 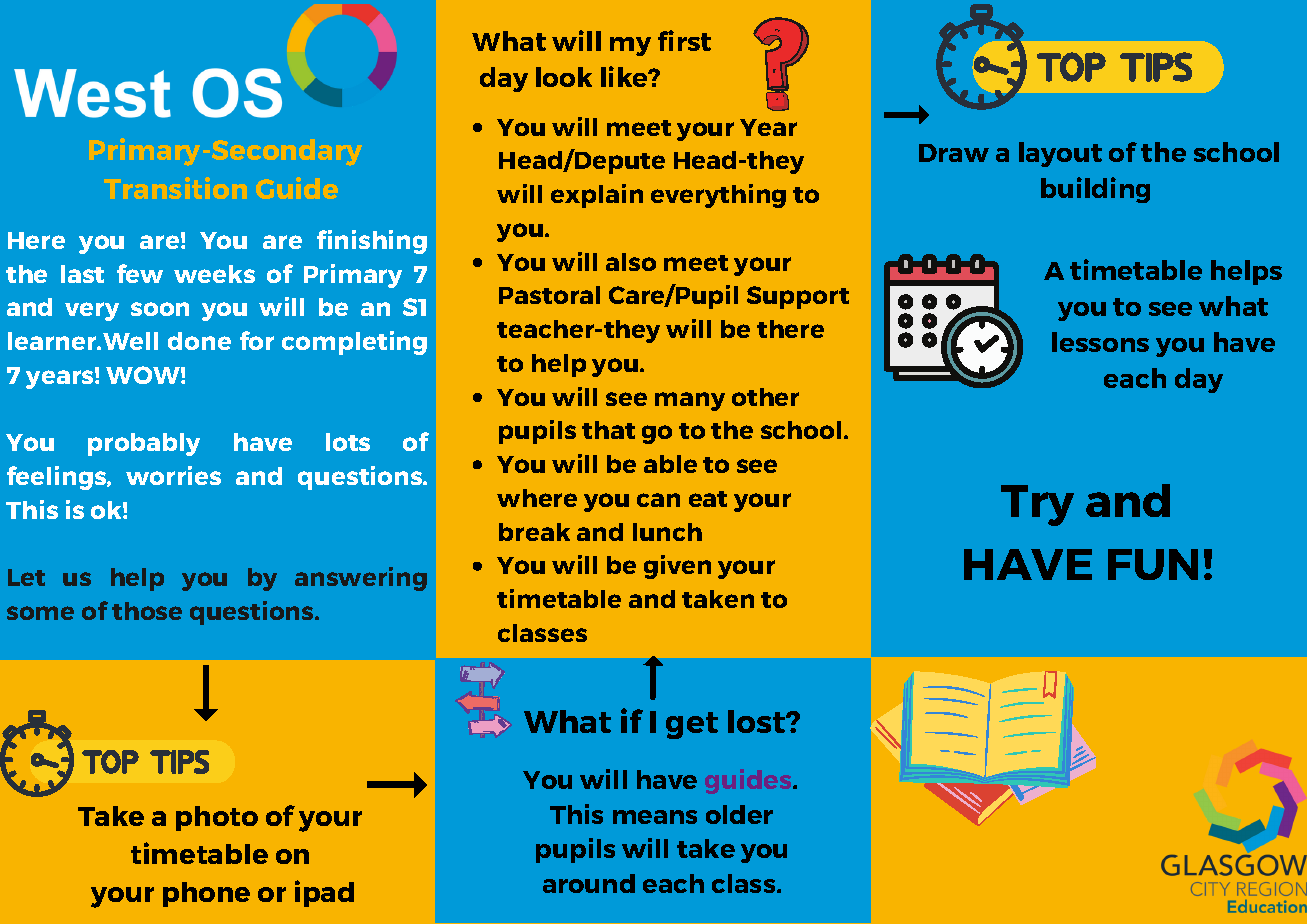 I want to click on older, so click(x=739, y=814).
